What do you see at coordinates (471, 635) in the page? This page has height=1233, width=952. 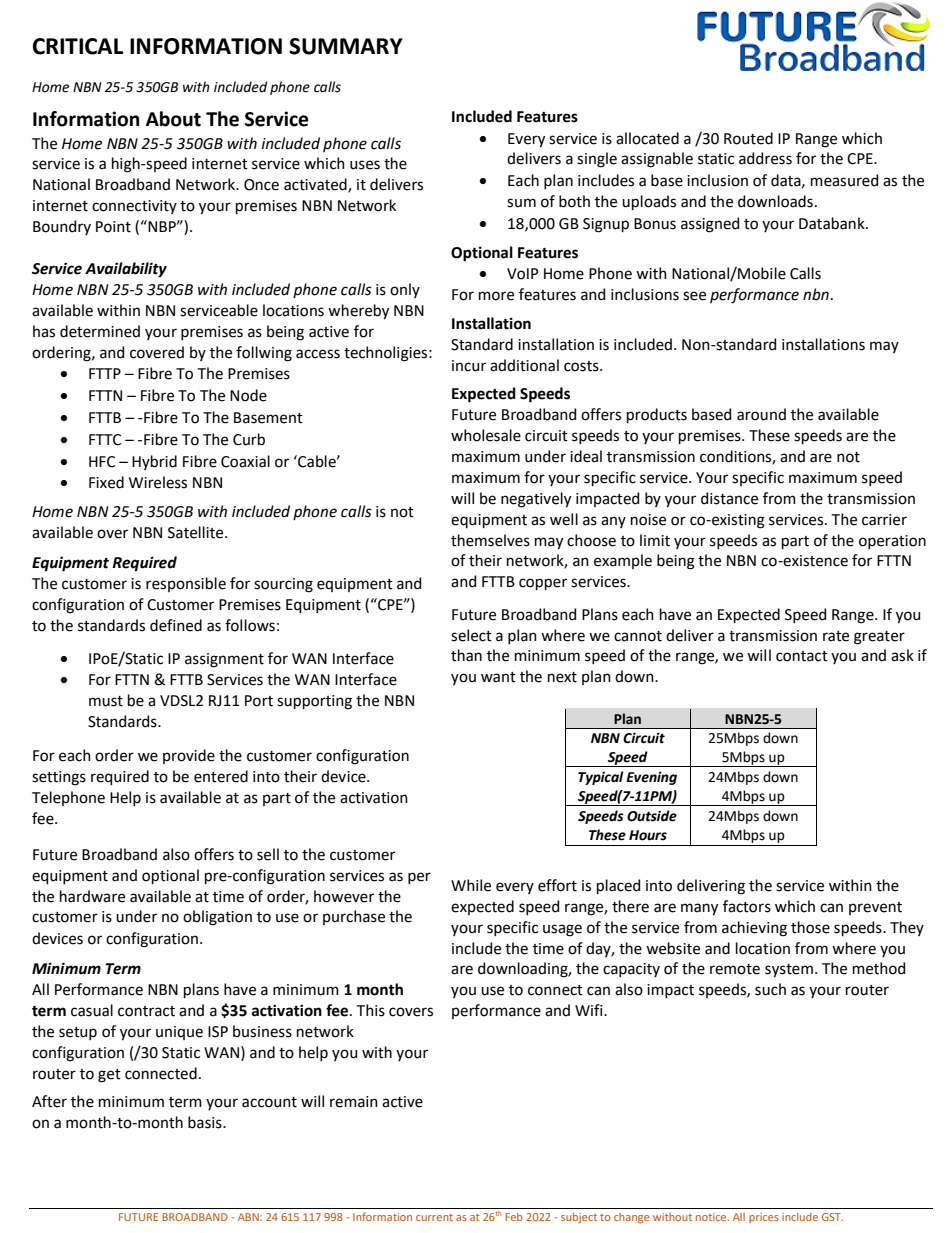 I see `select` at bounding box center [471, 635].
